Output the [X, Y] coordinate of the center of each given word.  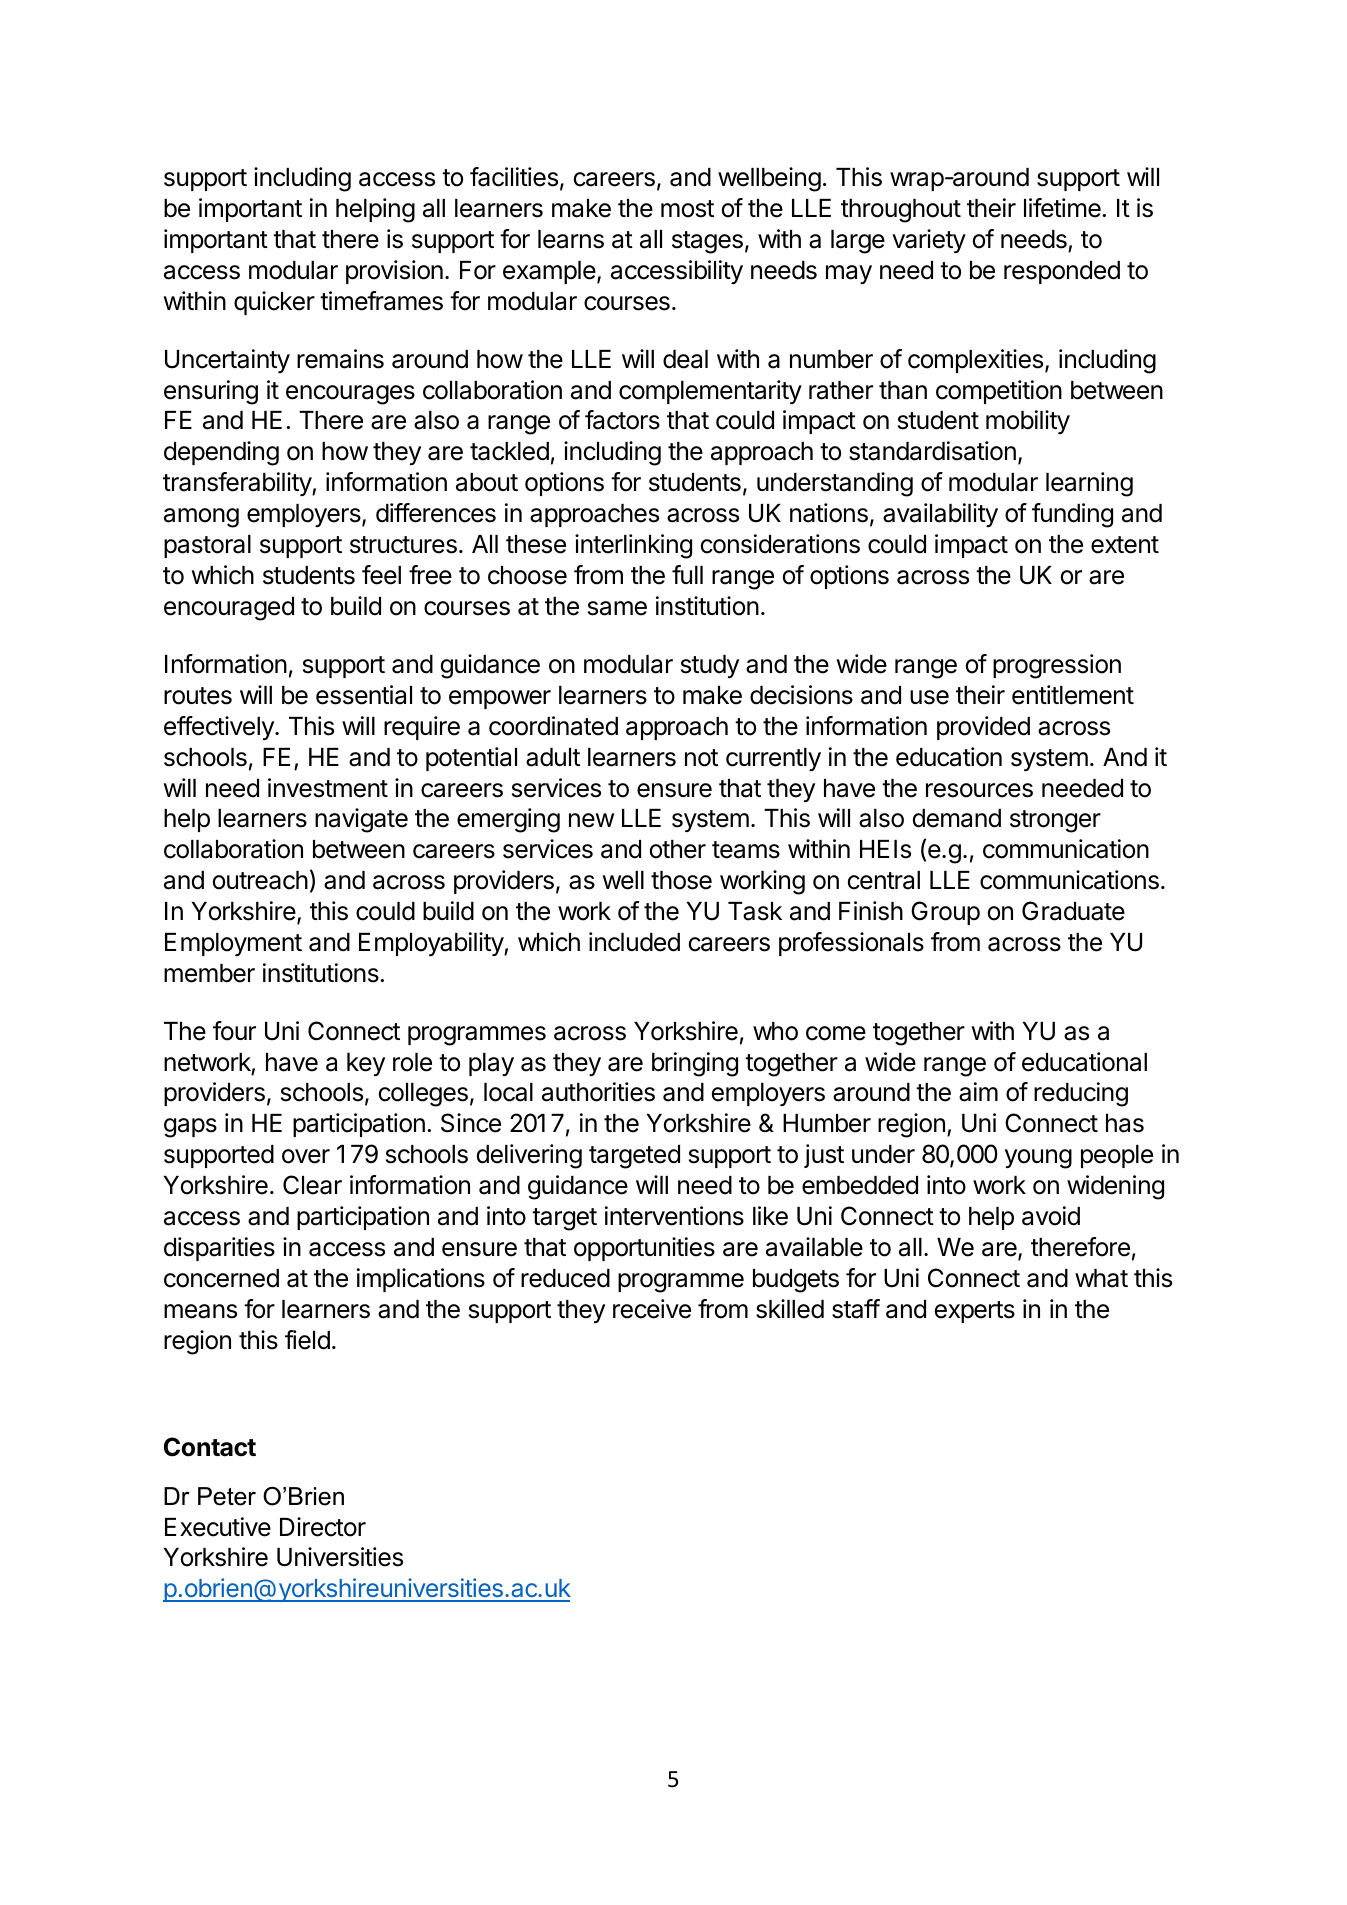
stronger [1055, 821]
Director [323, 1527]
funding [1072, 515]
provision [394, 272]
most [687, 209]
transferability [238, 484]
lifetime [1063, 208]
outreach [260, 880]
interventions [674, 1216]
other [678, 849]
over [306, 1156]
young [1038, 1159]
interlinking [633, 546]
